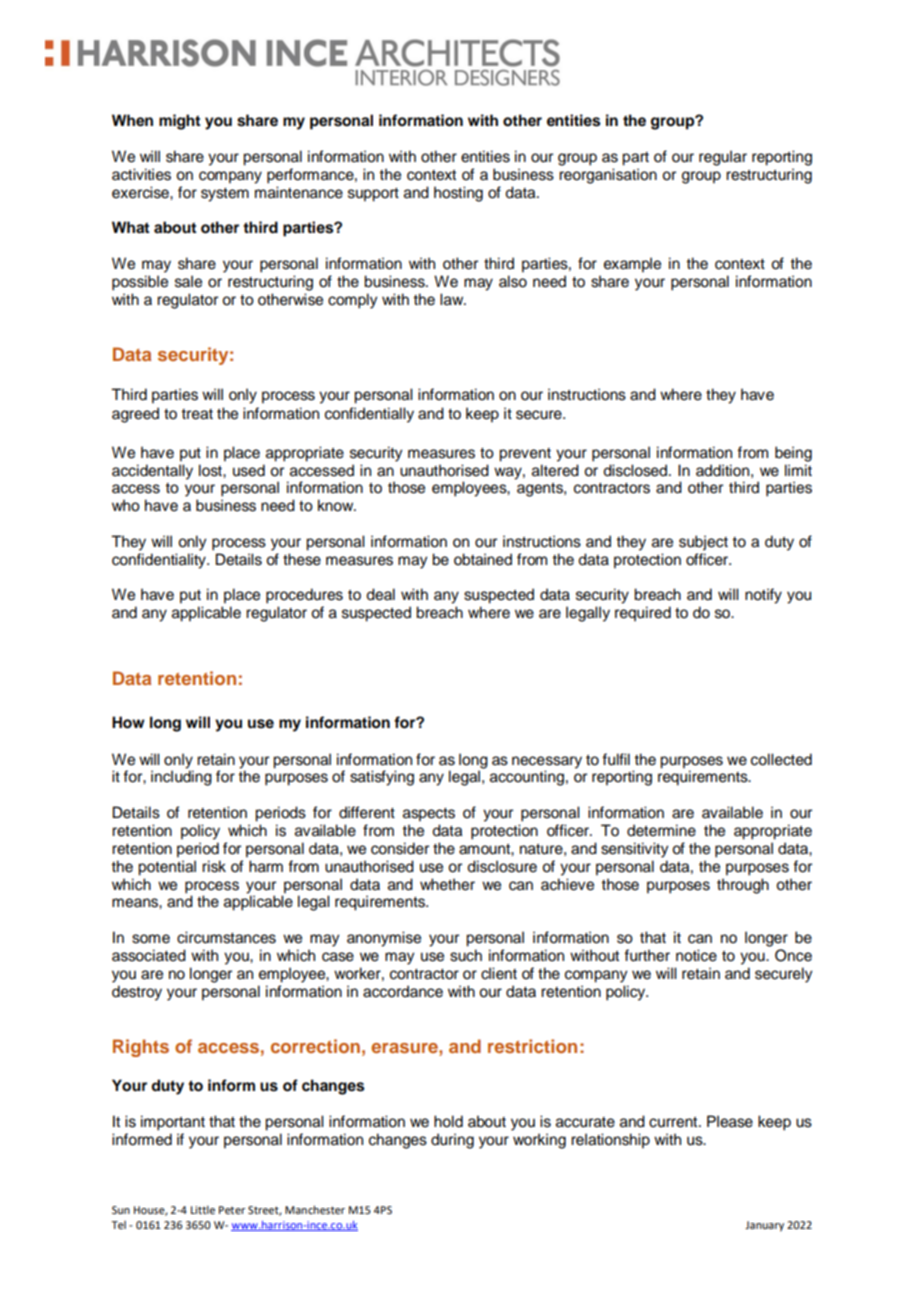 The height and width of the page is (1308, 924). Describe the element at coordinates (180, 122) in the page. I see `might` at that location.
